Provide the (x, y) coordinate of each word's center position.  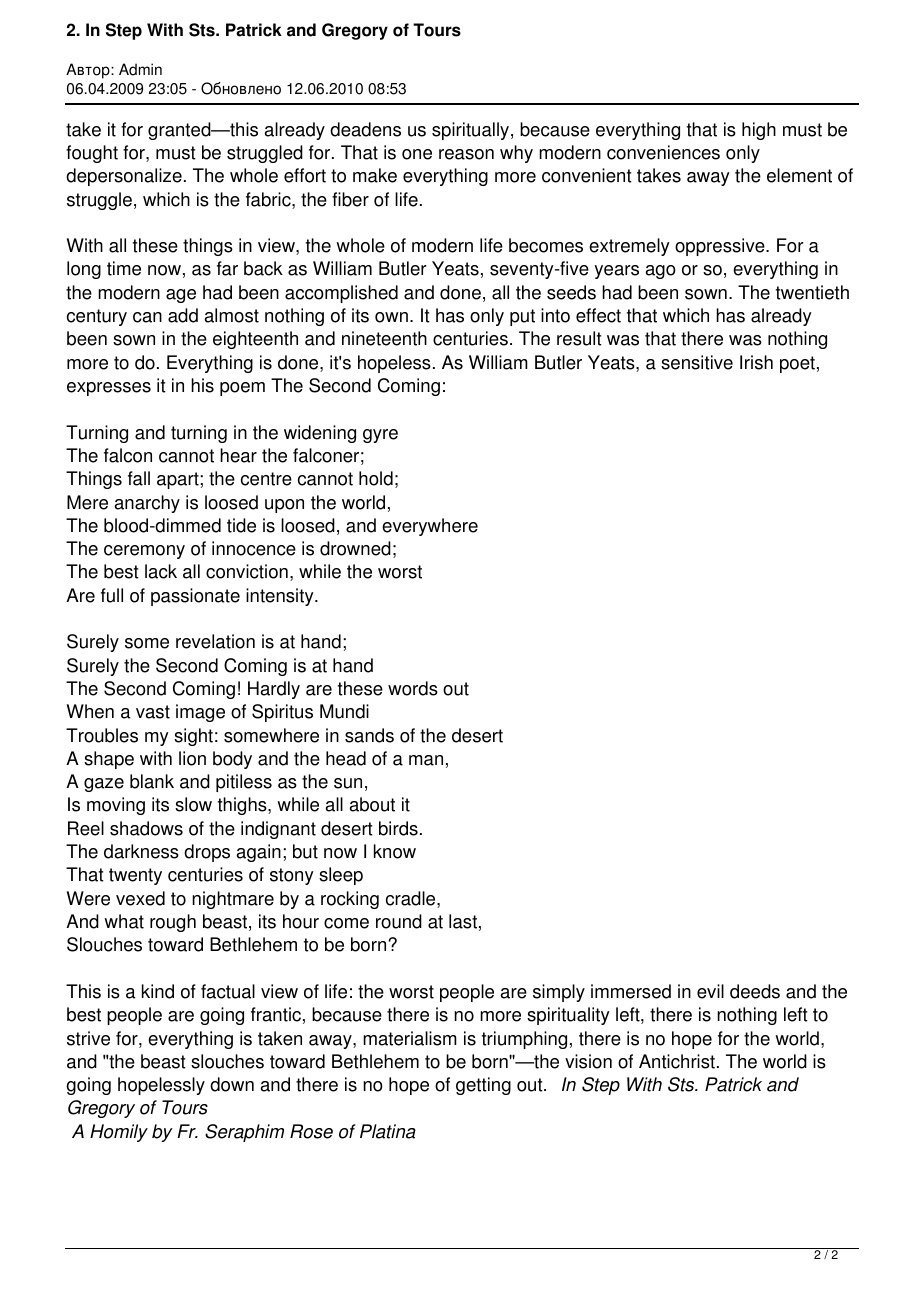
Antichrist (677, 1061)
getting (483, 1086)
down (232, 1084)
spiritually (472, 131)
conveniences (663, 152)
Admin (140, 69)
